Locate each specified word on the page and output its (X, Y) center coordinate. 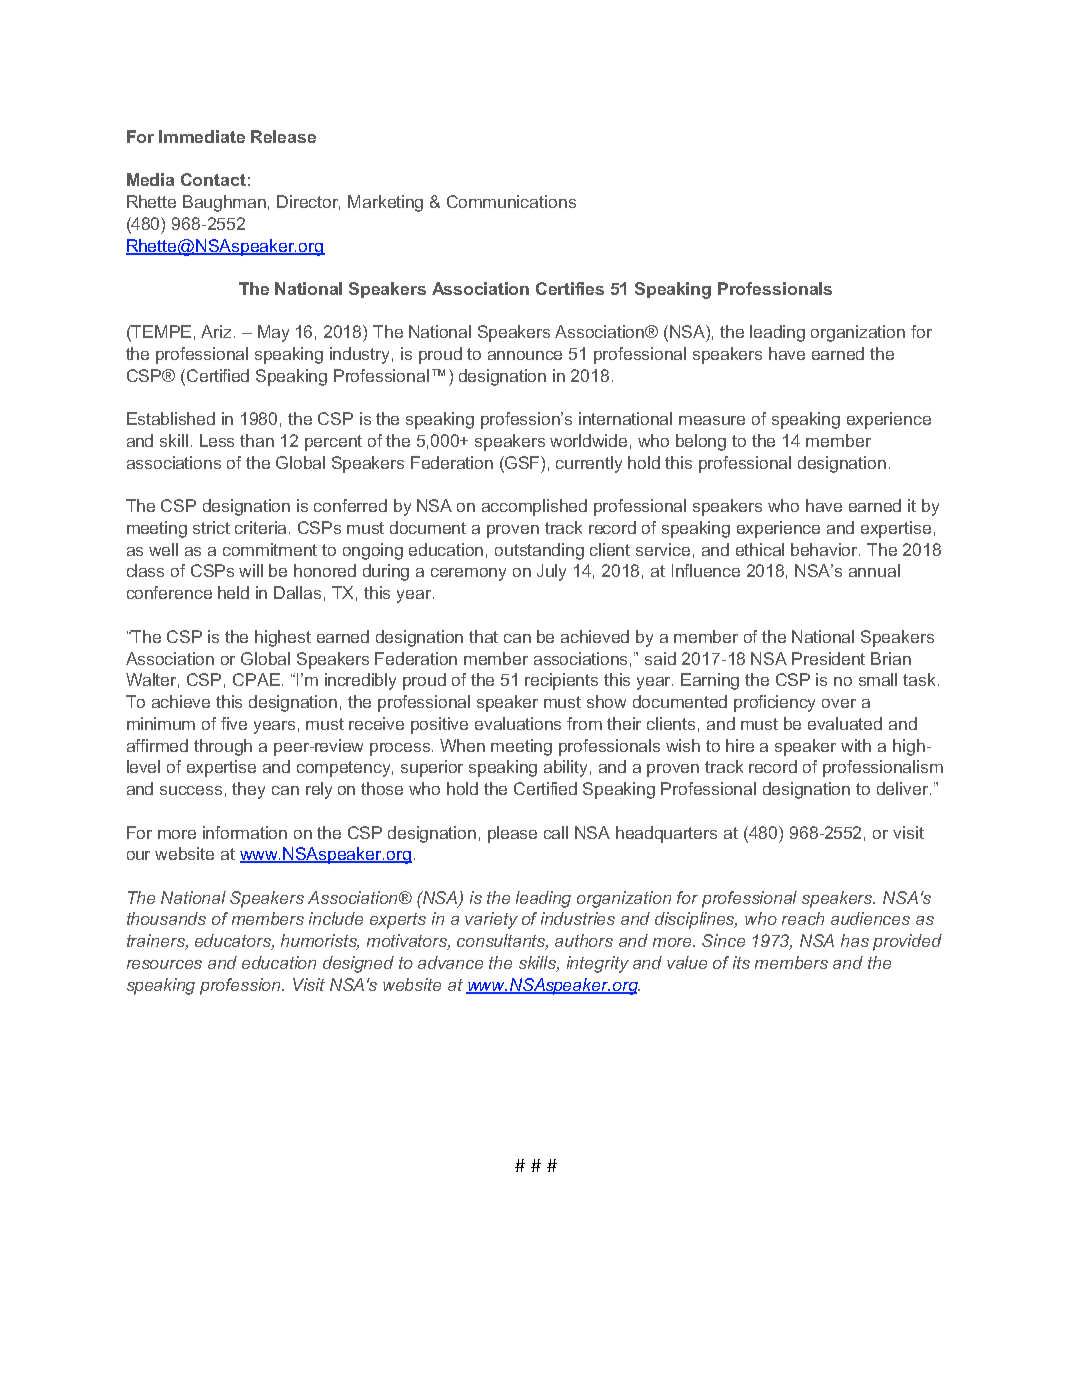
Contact (213, 179)
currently (589, 464)
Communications (511, 201)
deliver (904, 788)
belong (701, 442)
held (233, 592)
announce (525, 355)
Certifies (570, 288)
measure (712, 420)
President (828, 658)
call (556, 832)
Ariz (218, 331)
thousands (166, 918)
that (483, 636)
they (248, 790)
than (257, 440)
